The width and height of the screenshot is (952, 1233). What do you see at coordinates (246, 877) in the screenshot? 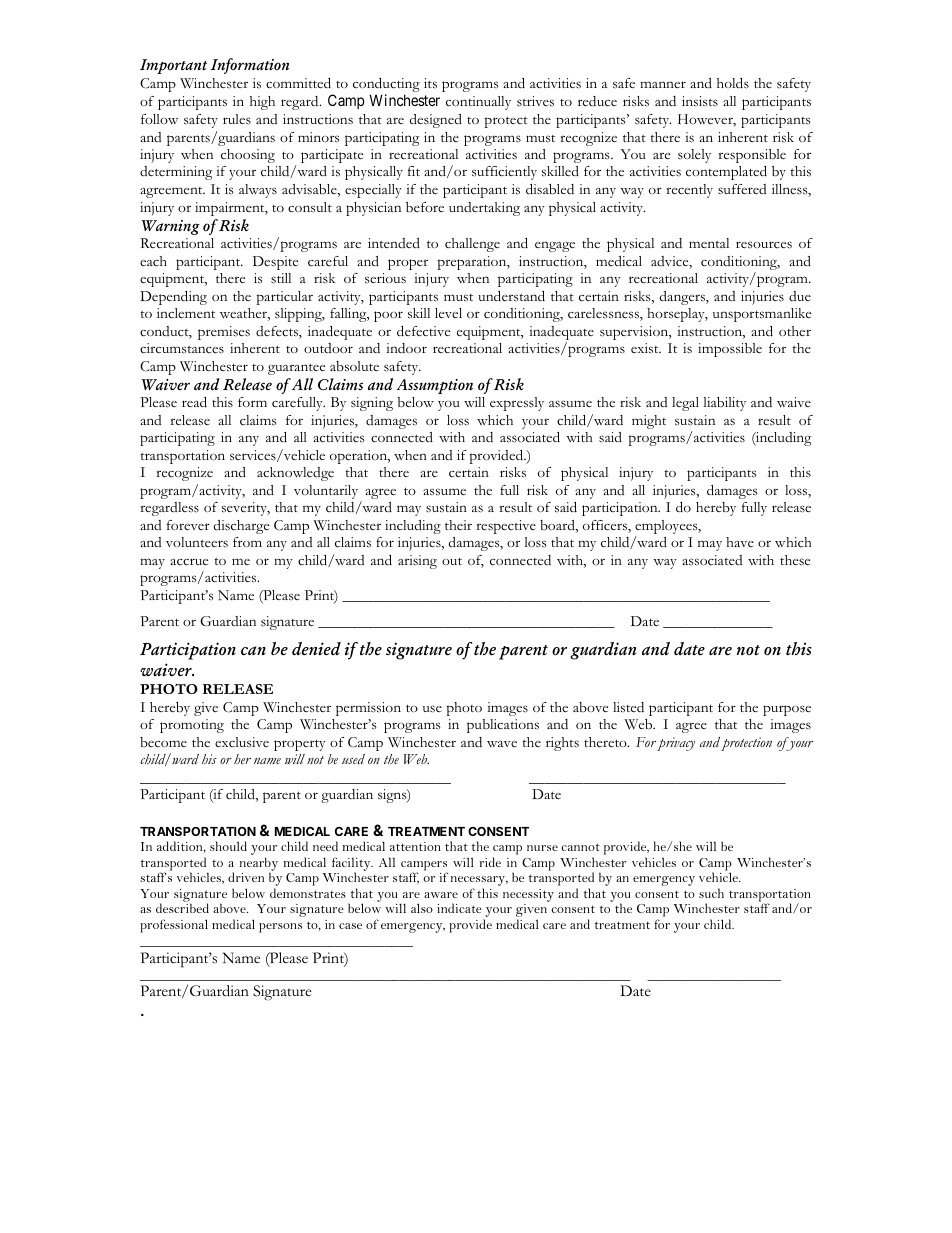
I see `driven` at bounding box center [246, 877].
